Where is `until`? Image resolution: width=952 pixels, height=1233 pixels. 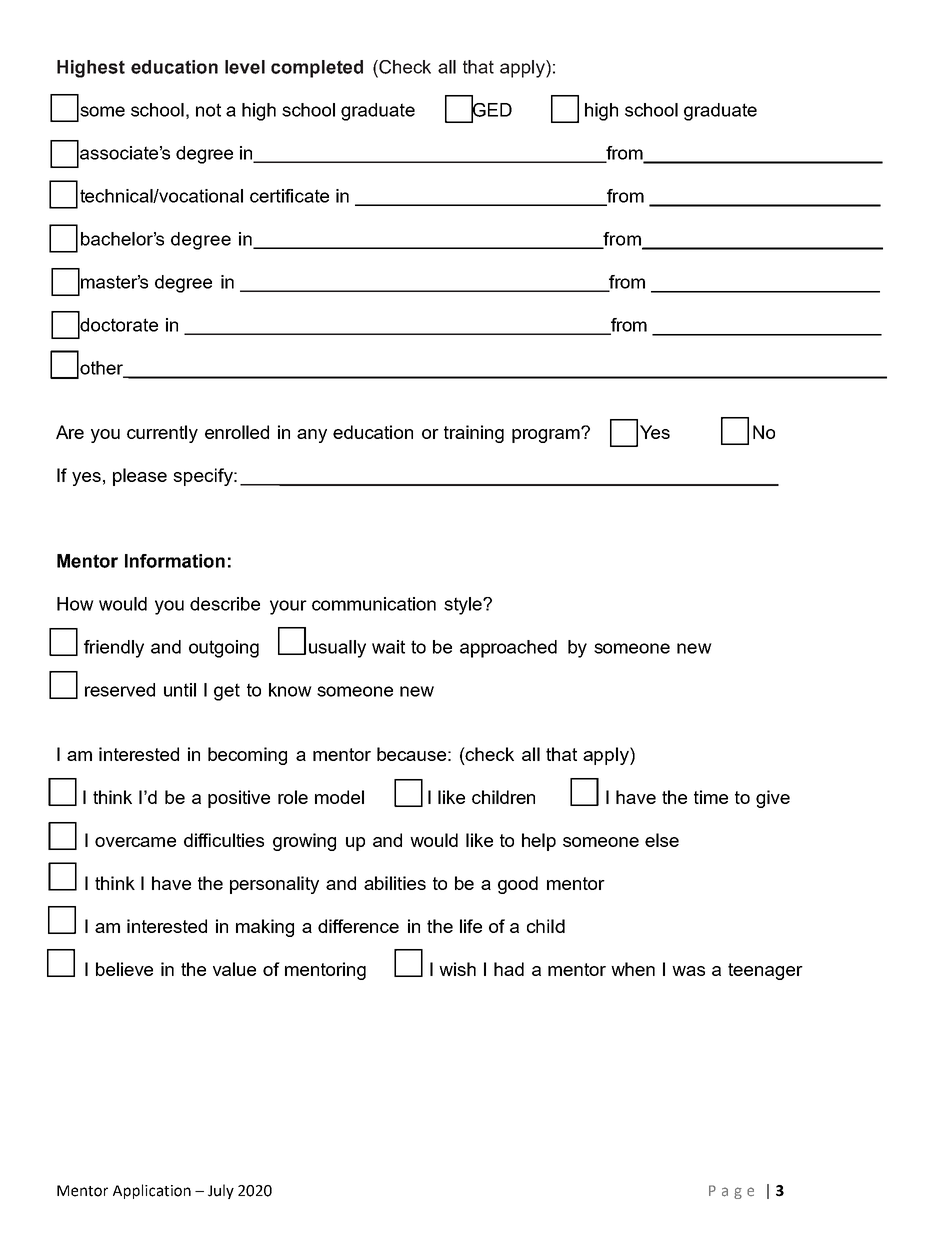
until is located at coordinates (180, 690).
